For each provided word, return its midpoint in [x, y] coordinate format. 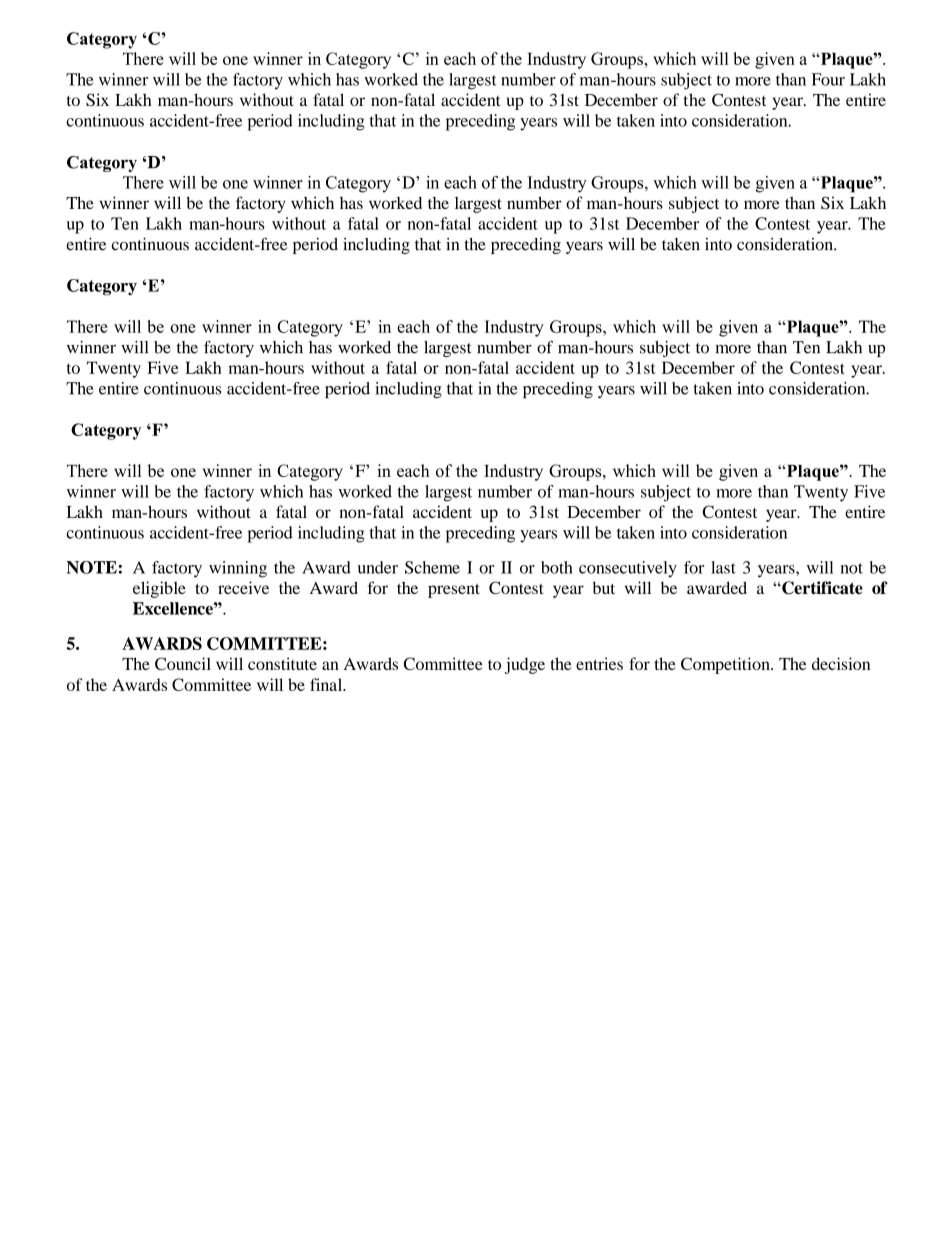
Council [183, 663]
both [557, 567]
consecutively [628, 569]
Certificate [821, 588]
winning [238, 569]
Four [828, 79]
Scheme [432, 567]
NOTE [92, 567]
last [723, 567]
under [378, 567]
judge [525, 665]
